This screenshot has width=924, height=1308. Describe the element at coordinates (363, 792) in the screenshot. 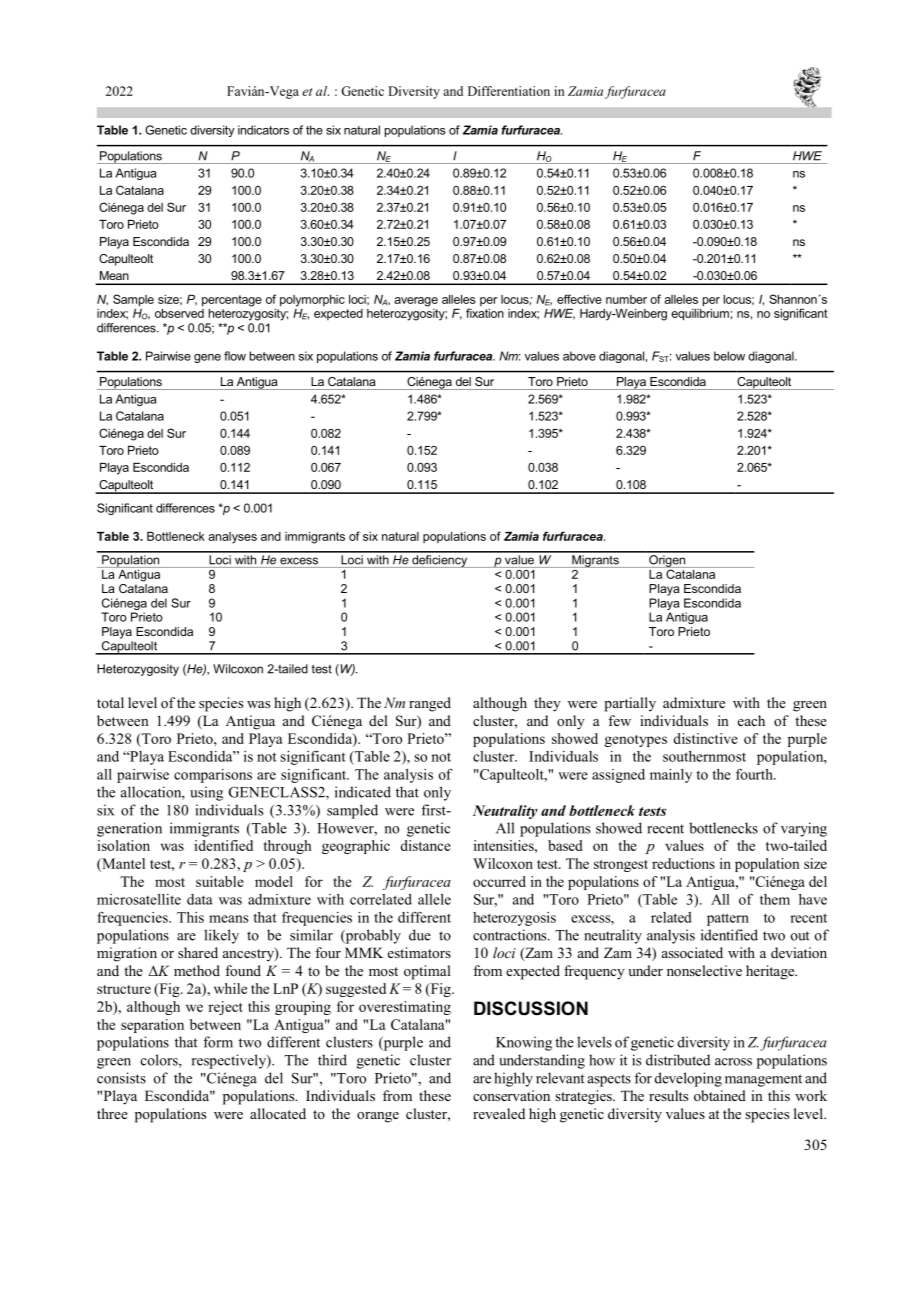

I see `indicated` at that location.
